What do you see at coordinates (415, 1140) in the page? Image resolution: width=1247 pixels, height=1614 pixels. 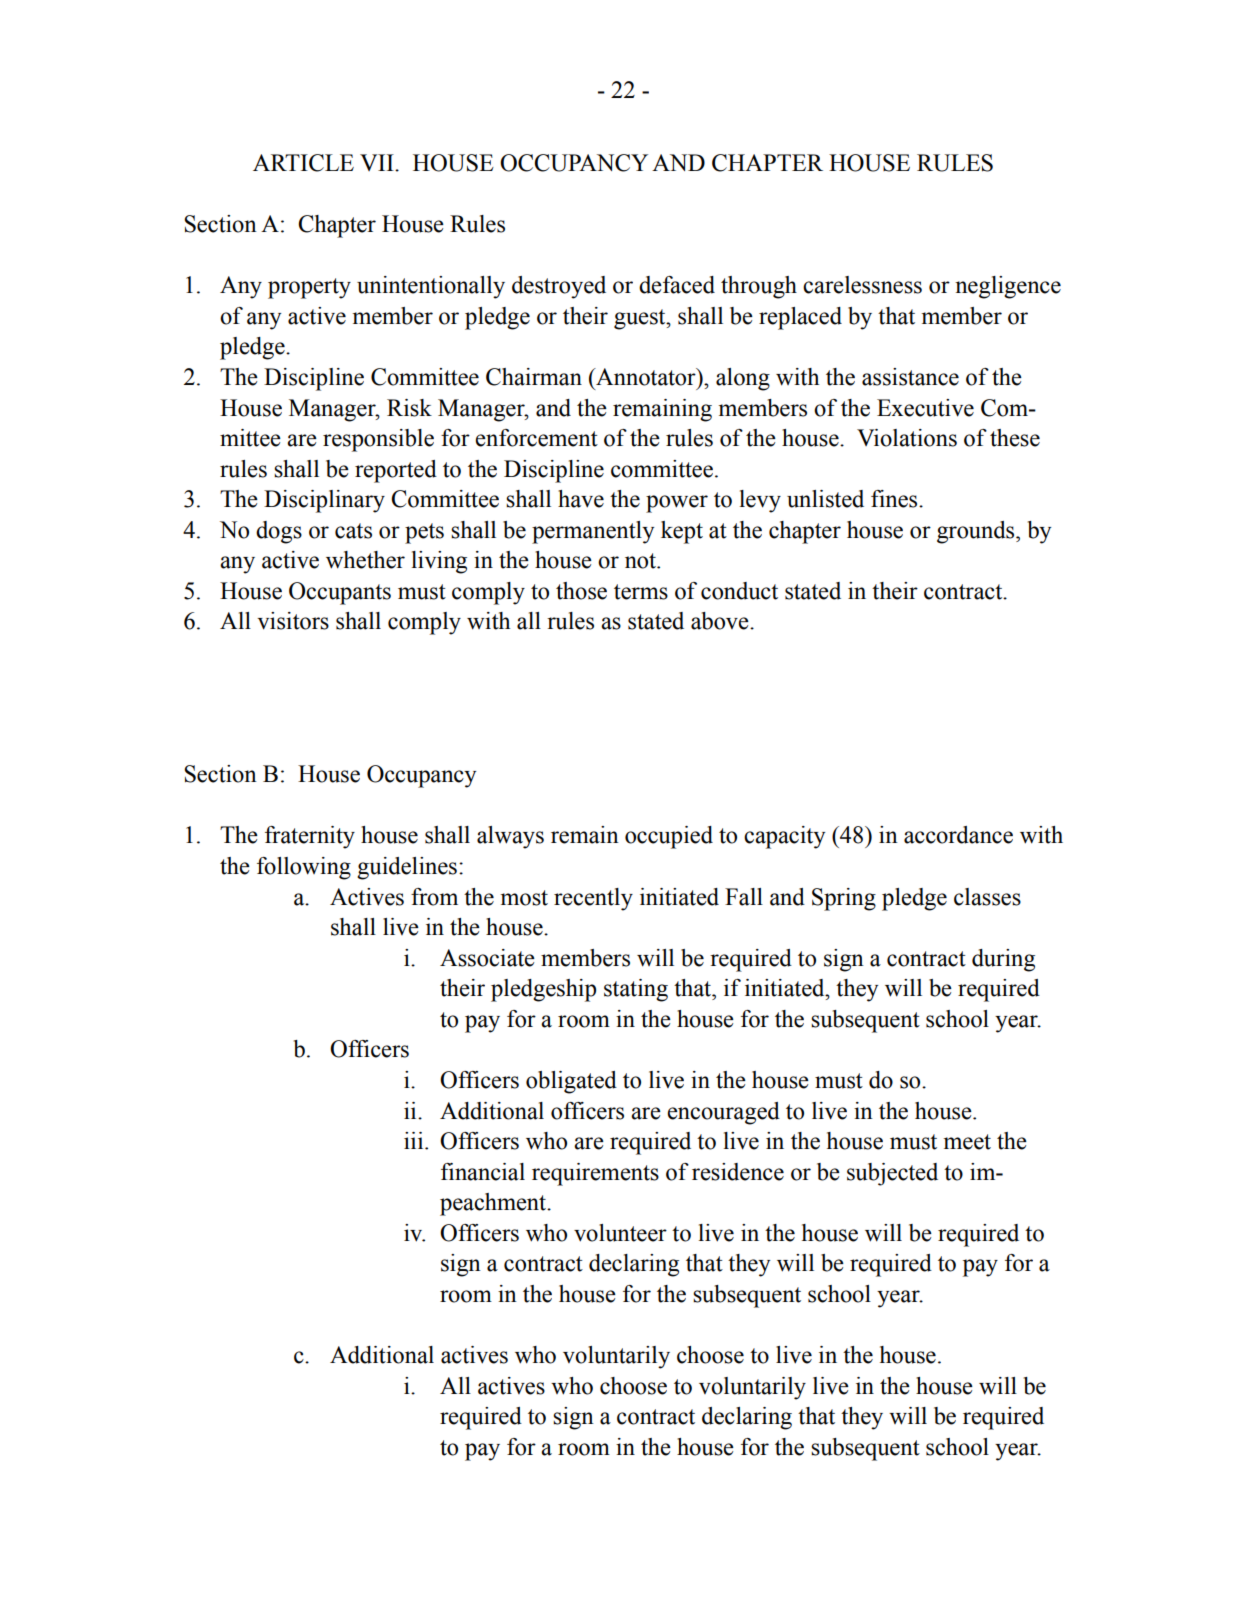 I see `iii` at bounding box center [415, 1140].
